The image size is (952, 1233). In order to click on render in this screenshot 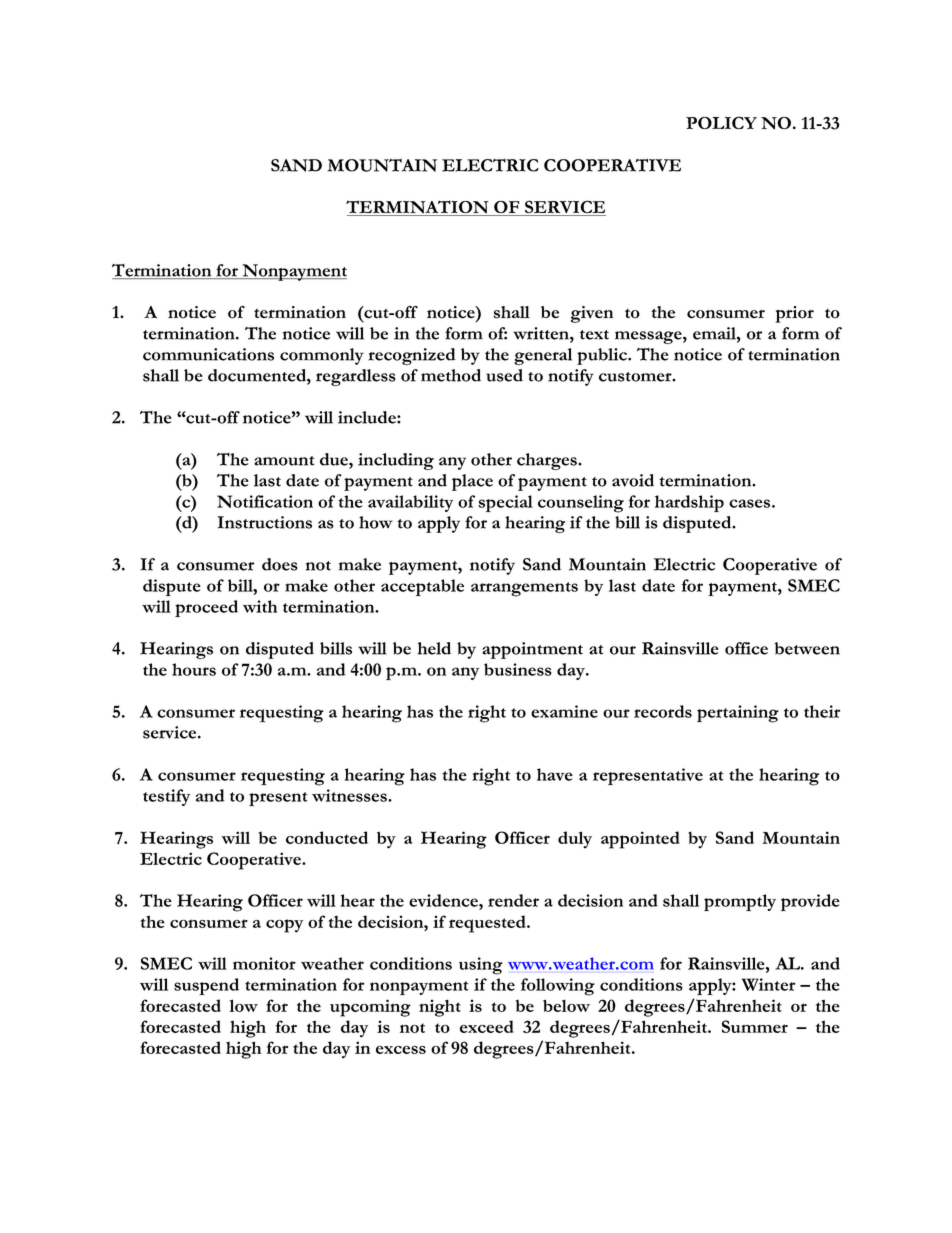, I will do `click(513, 900)`.
